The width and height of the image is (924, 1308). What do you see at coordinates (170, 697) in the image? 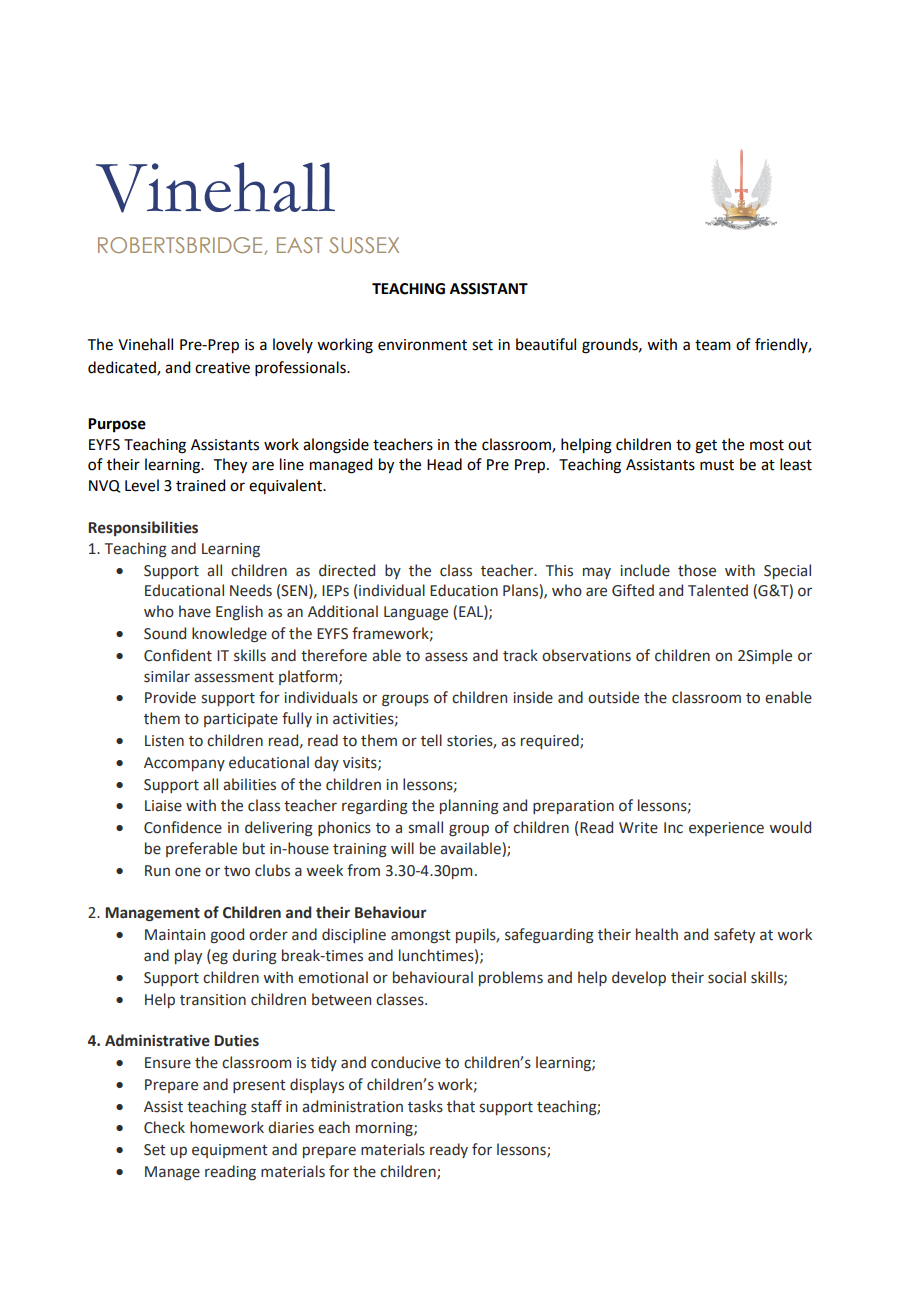
I see `Provide` at bounding box center [170, 697].
